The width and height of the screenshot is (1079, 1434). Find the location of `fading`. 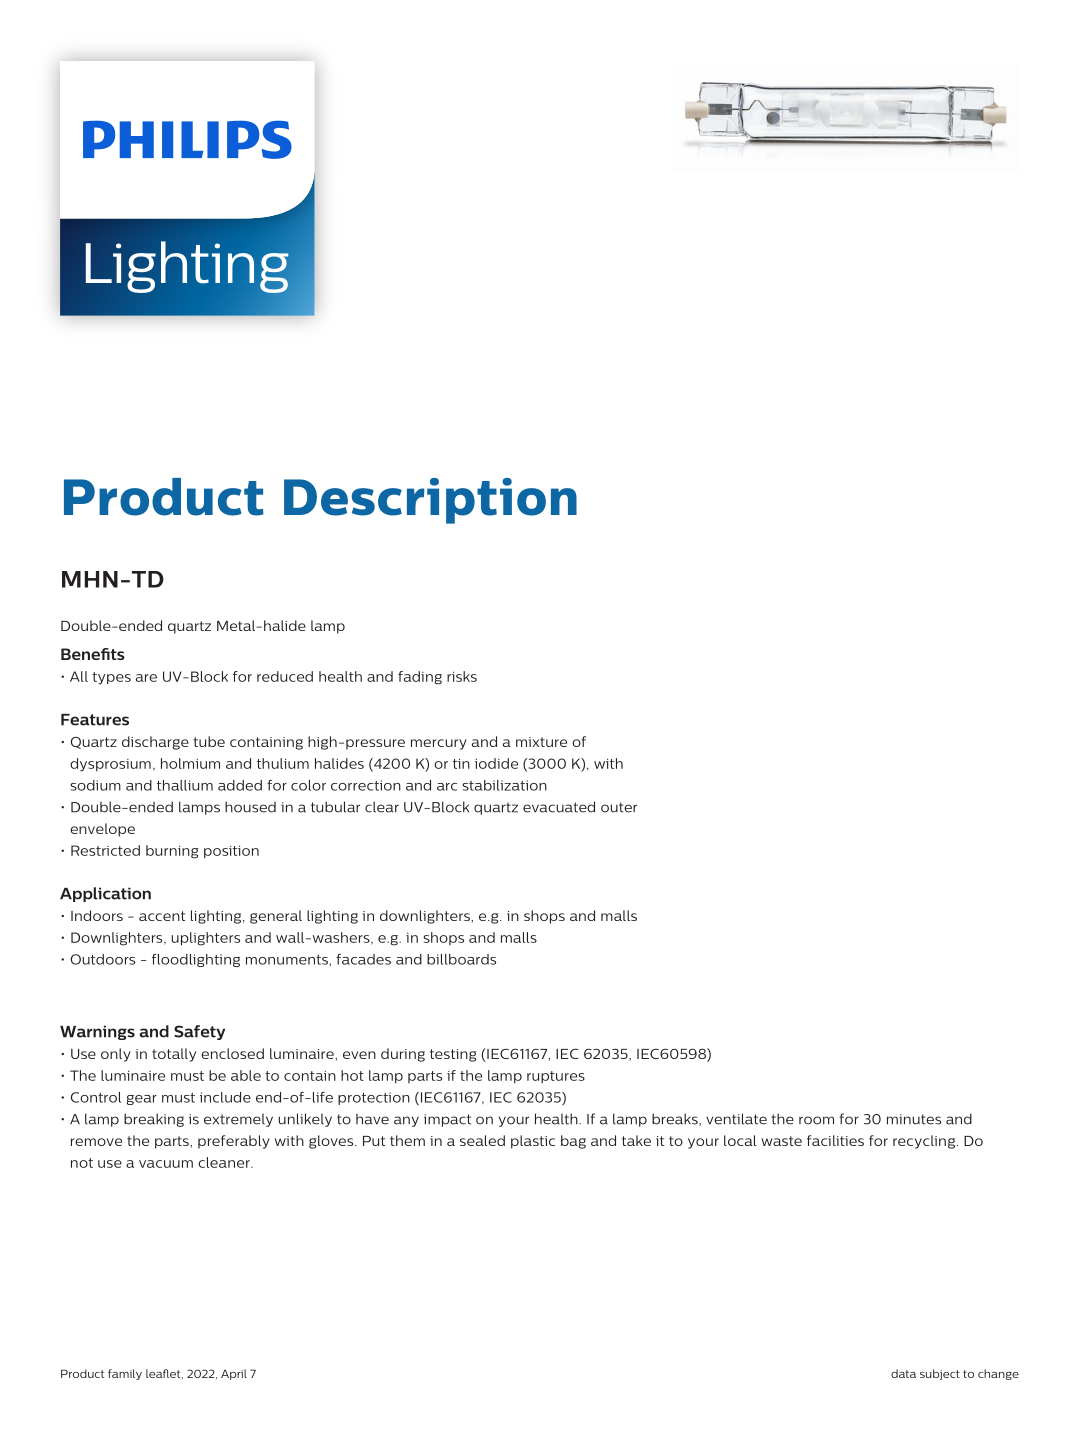

fading is located at coordinates (420, 678).
